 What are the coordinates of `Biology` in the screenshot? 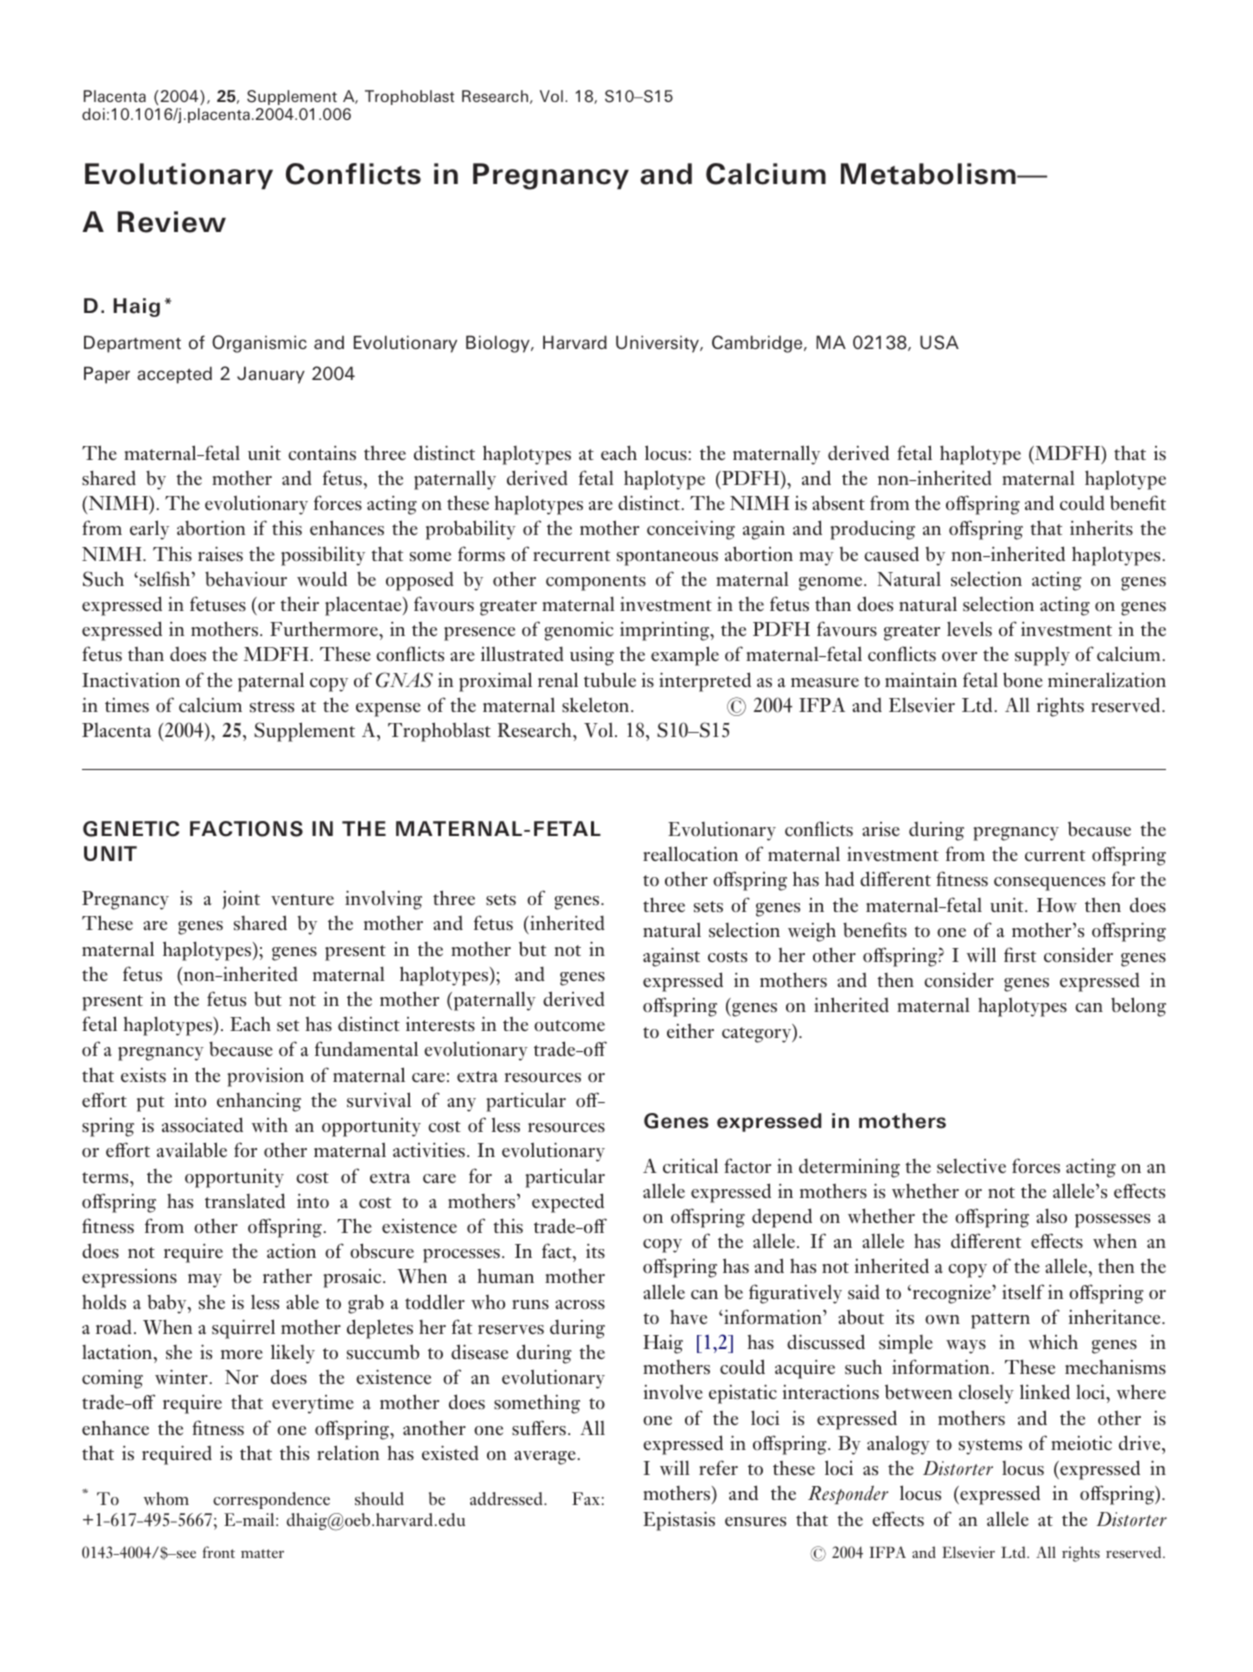 It's located at (499, 344).
